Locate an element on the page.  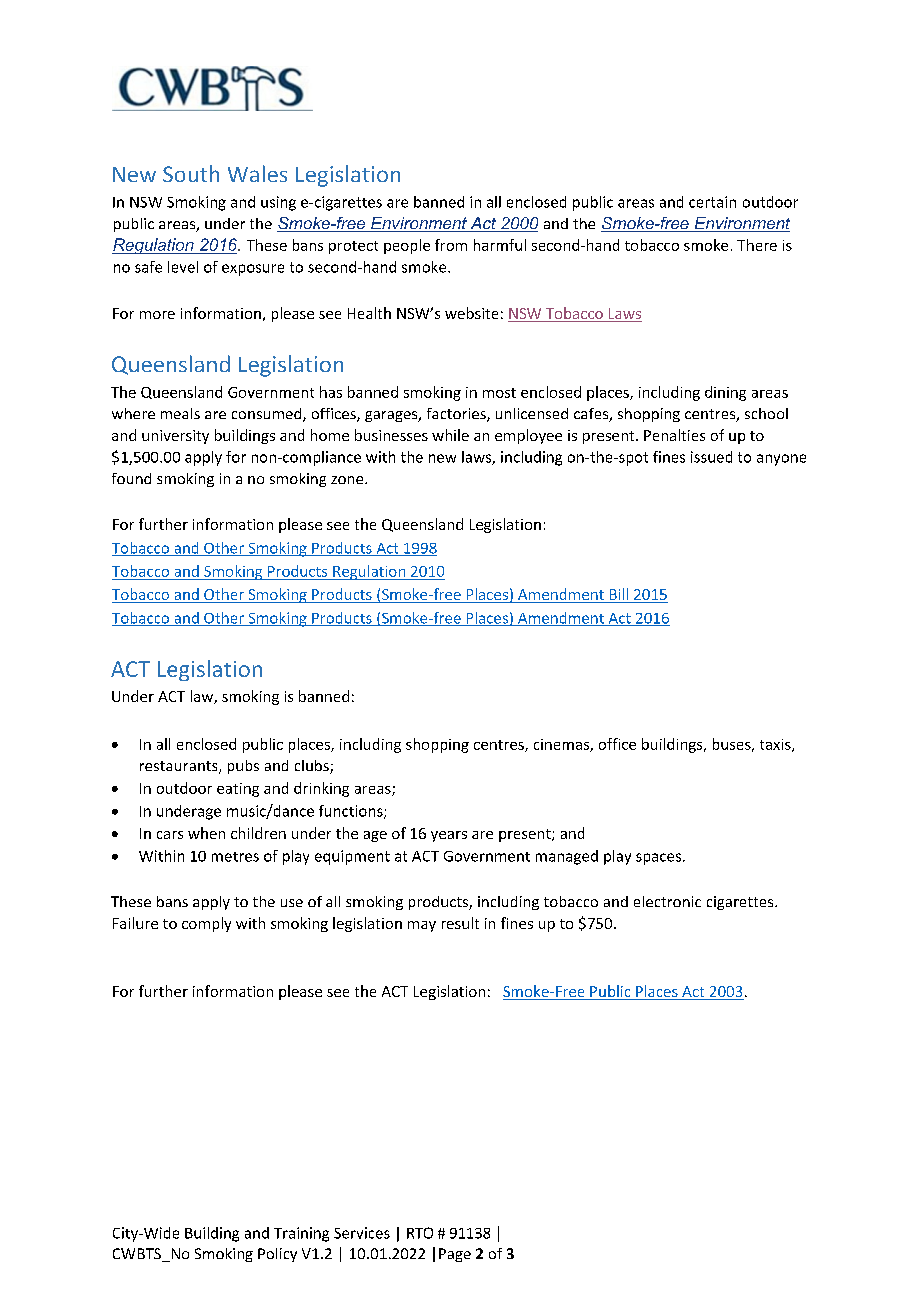
South is located at coordinates (191, 173).
